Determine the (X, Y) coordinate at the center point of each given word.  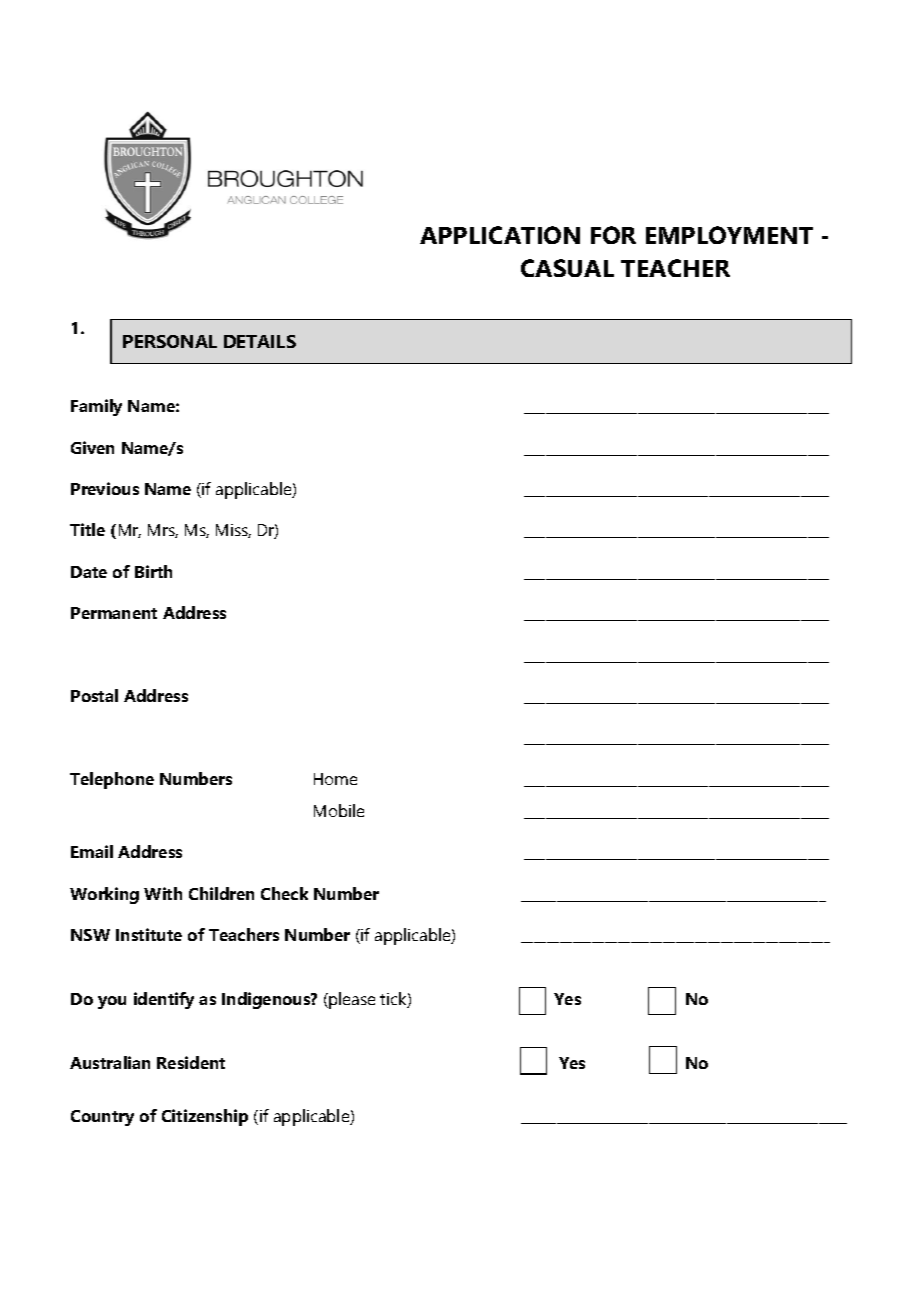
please (351, 1000)
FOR (613, 235)
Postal (94, 695)
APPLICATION (500, 235)
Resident (191, 1062)
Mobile (339, 810)
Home (335, 779)
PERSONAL (170, 341)
